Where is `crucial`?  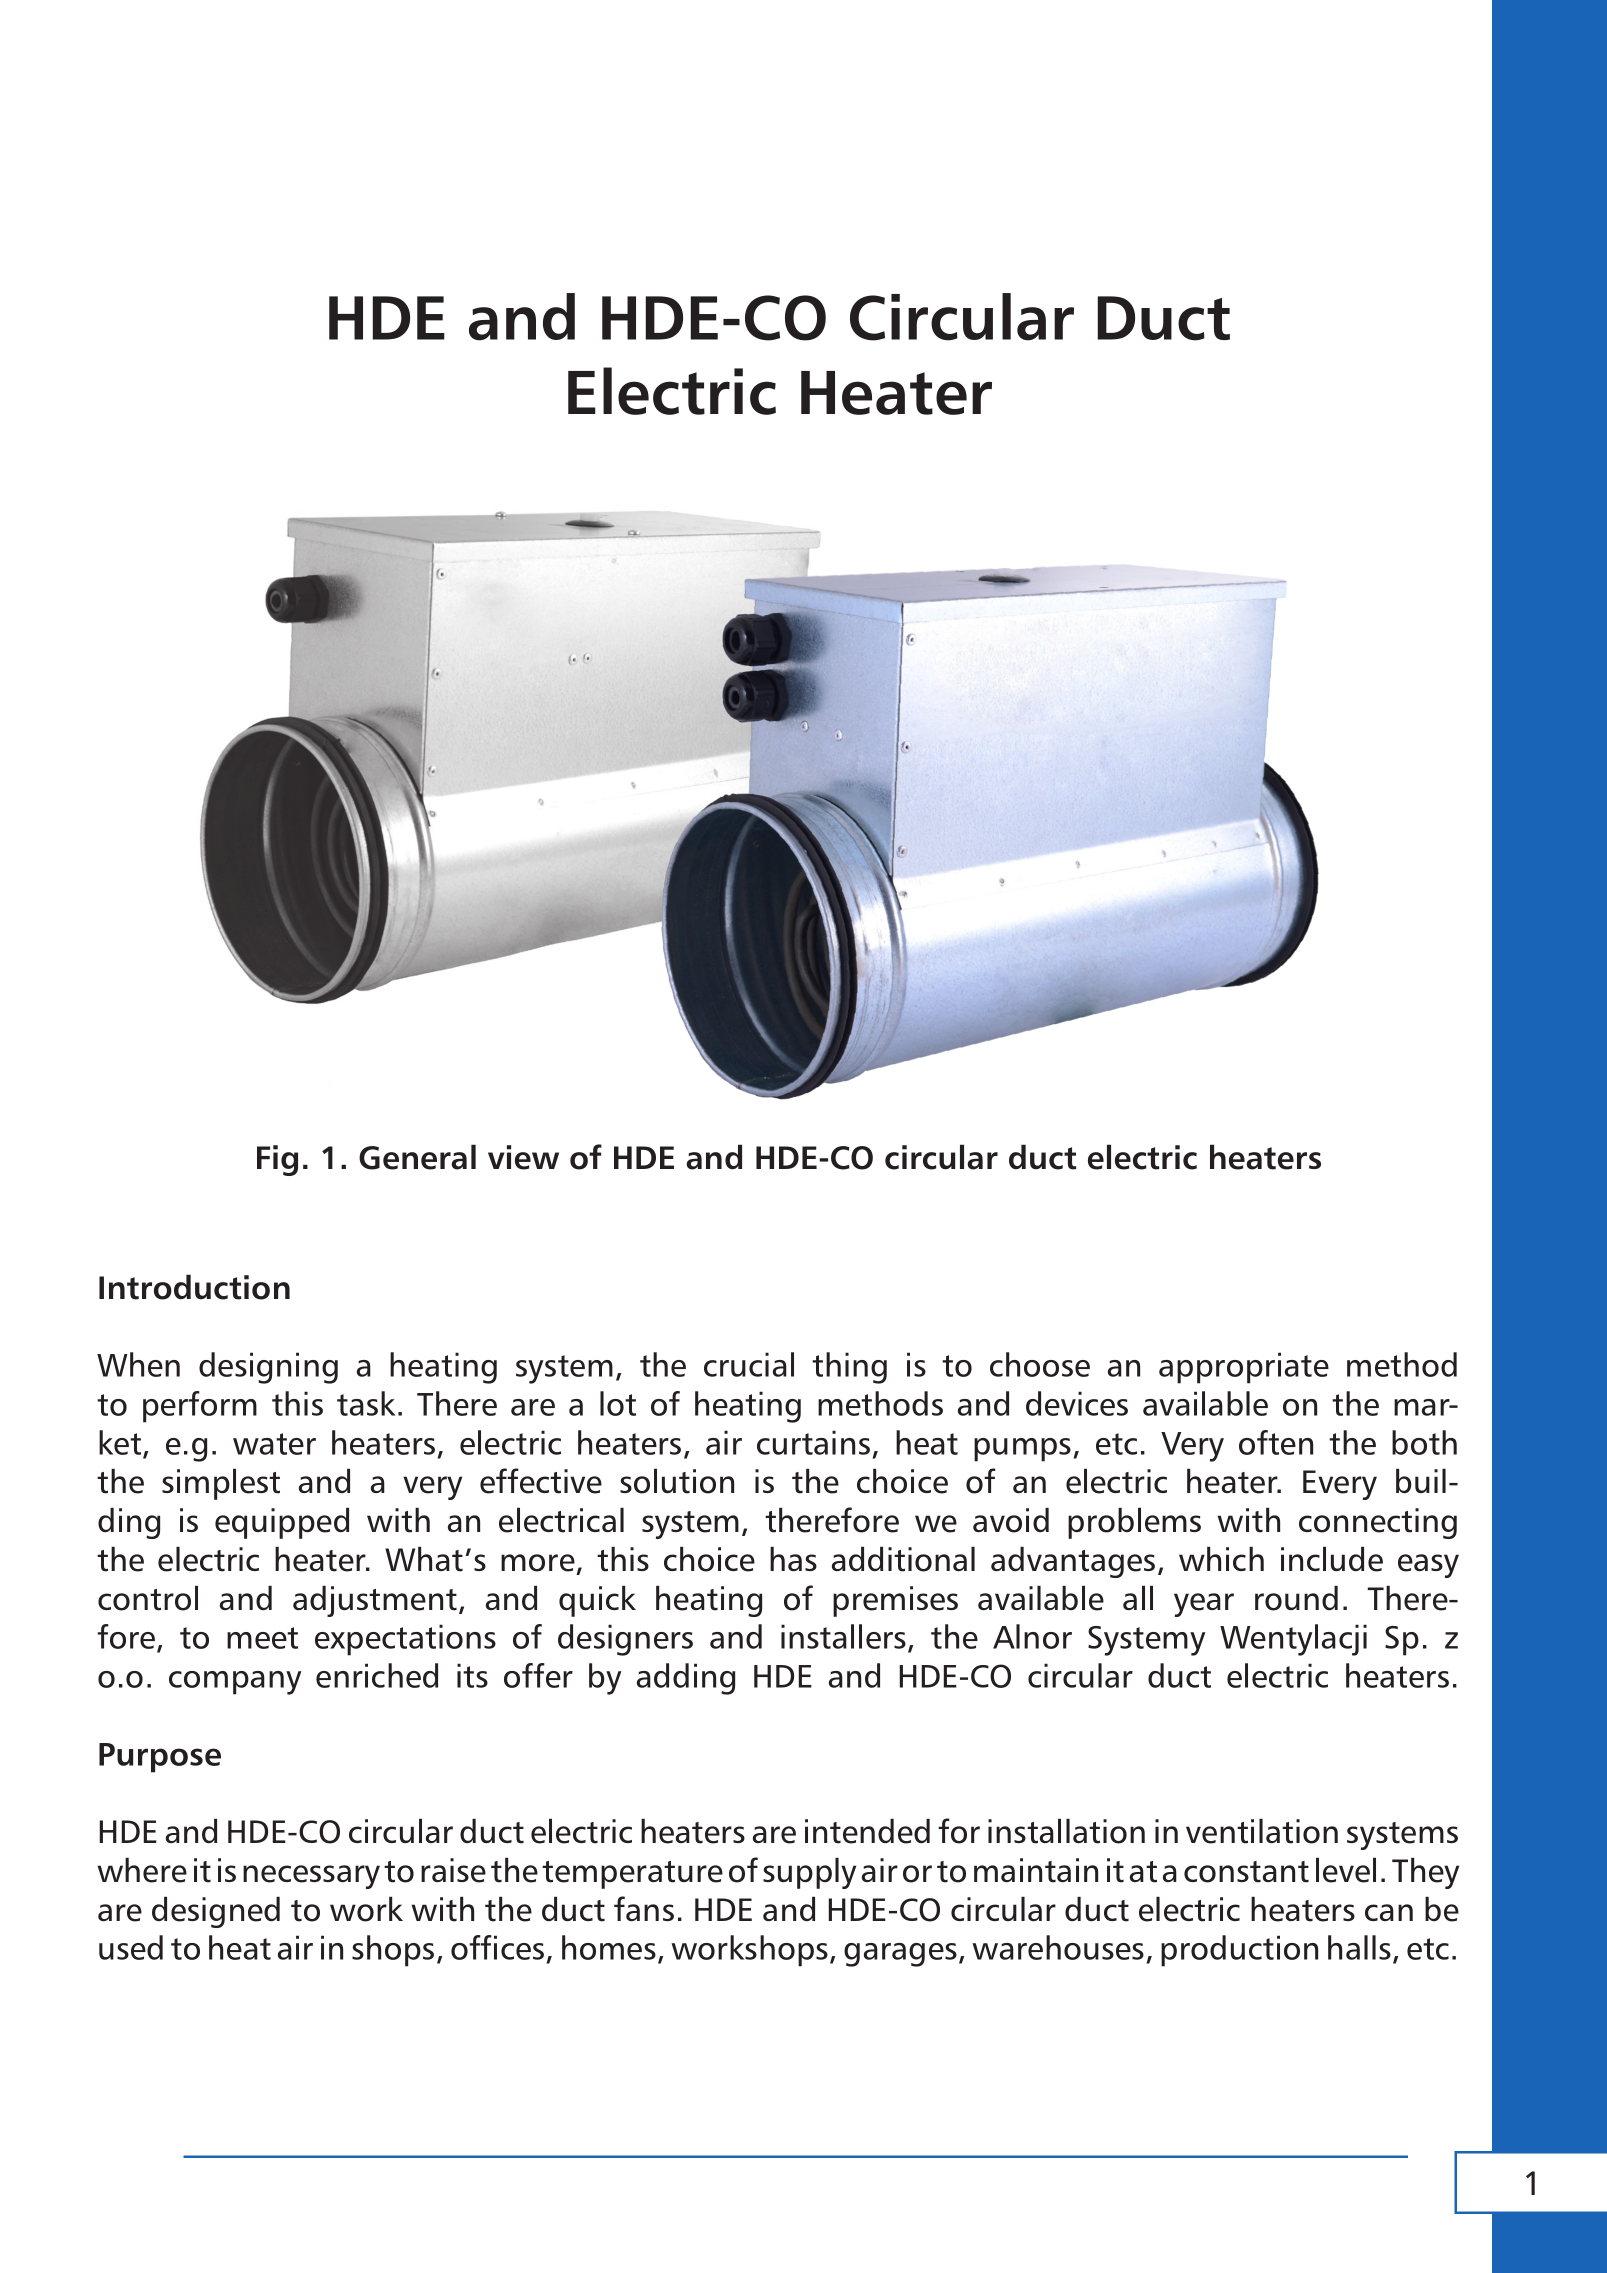
crucial is located at coordinates (749, 1364).
